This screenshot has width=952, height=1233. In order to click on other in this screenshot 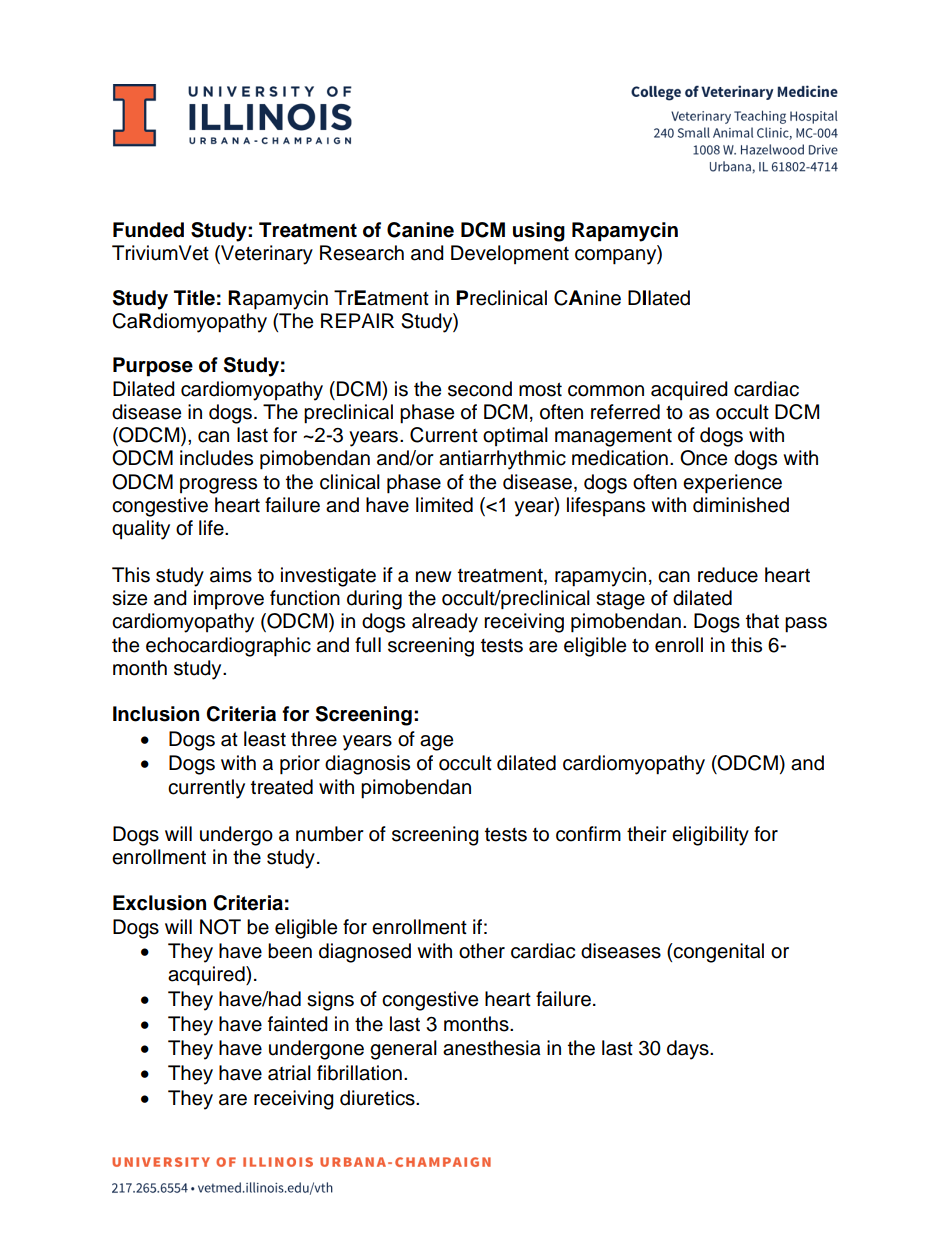, I will do `click(482, 951)`.
